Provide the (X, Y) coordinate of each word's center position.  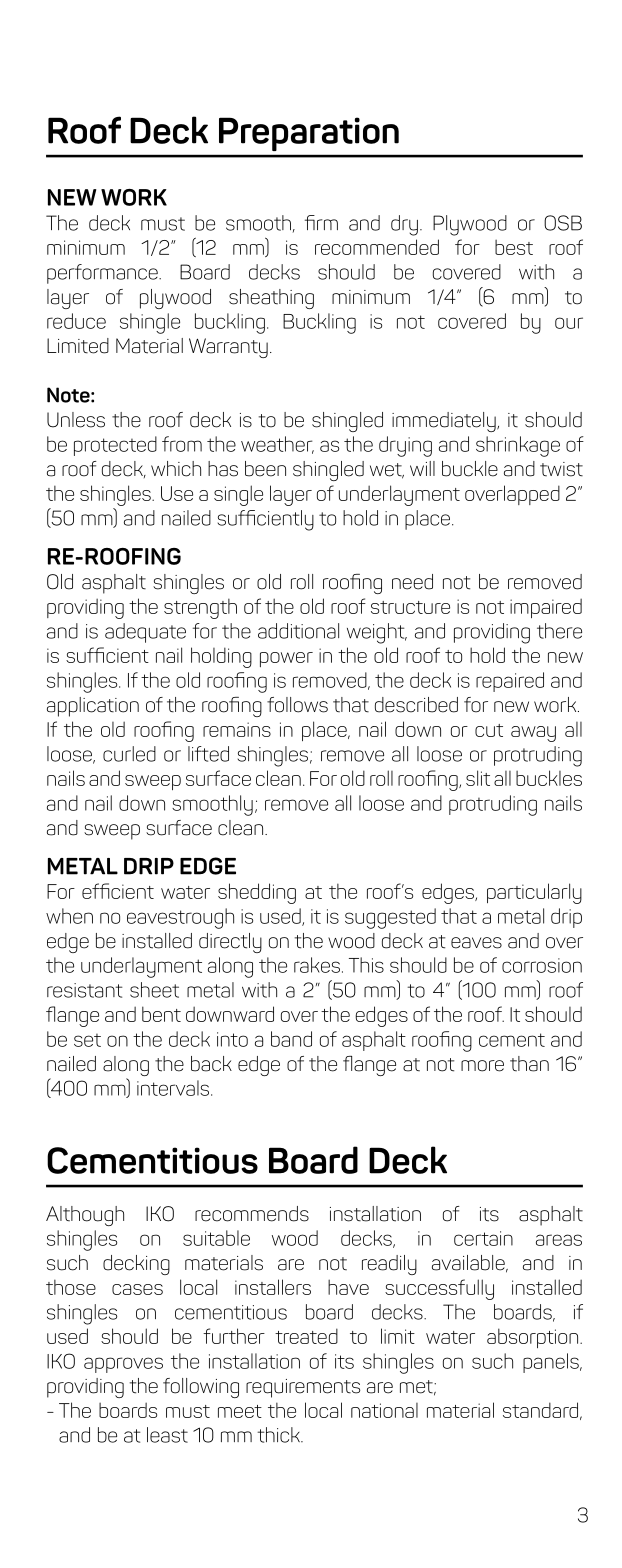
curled (129, 754)
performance (103, 274)
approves (123, 1365)
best (514, 247)
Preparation (309, 134)
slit (478, 778)
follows (297, 705)
